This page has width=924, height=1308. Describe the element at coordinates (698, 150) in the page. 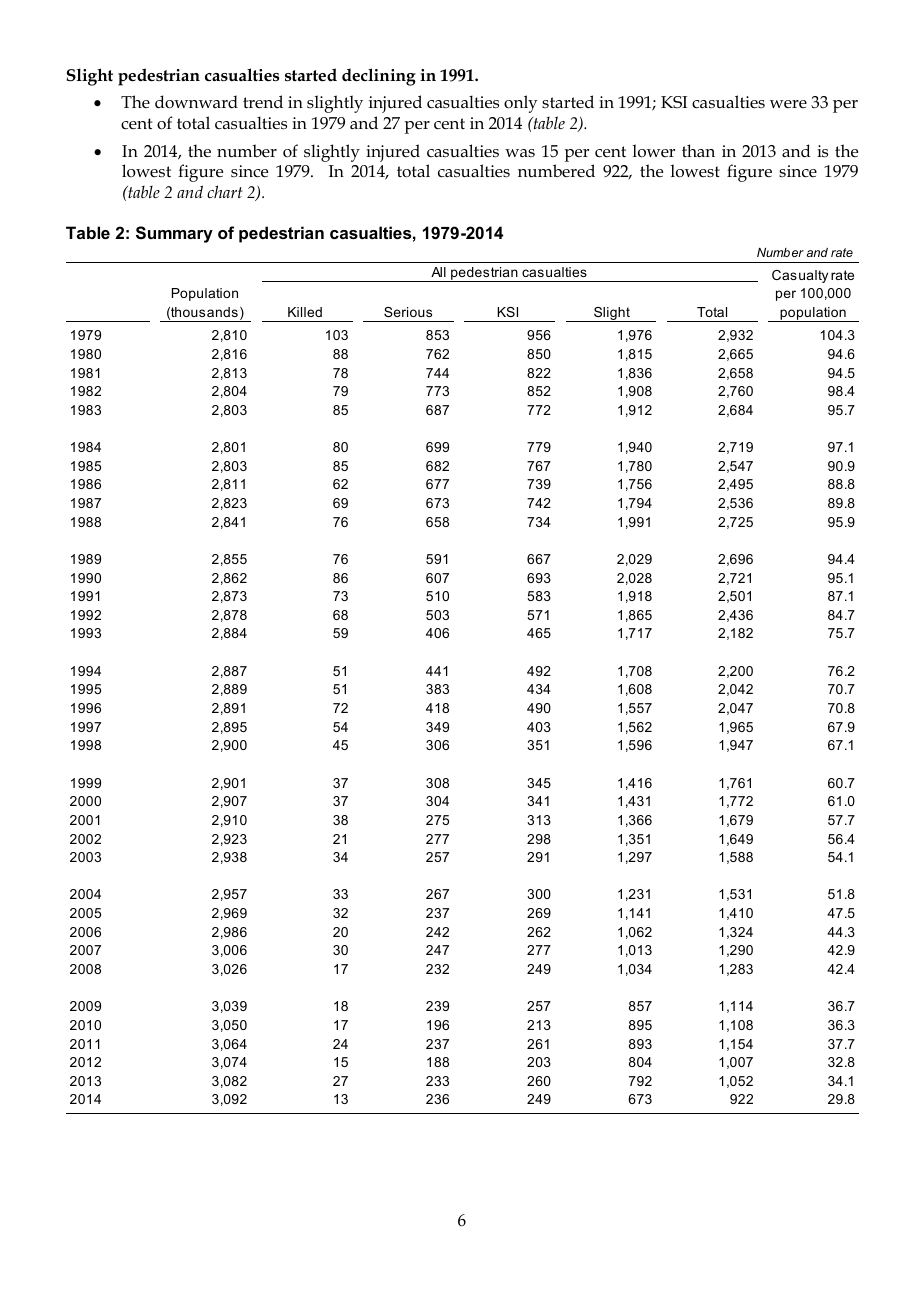

I see `than` at that location.
